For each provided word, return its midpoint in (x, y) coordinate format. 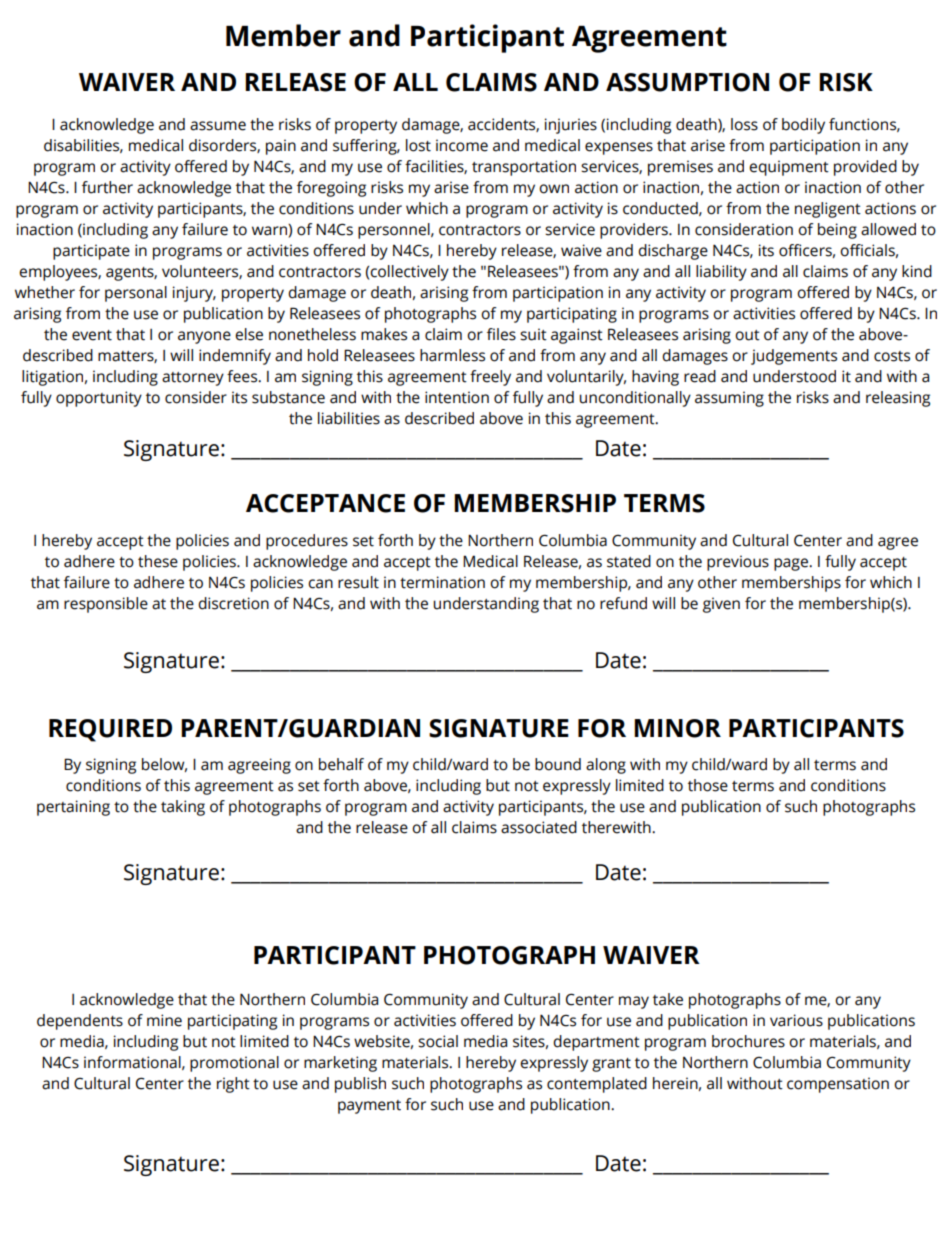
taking (183, 808)
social (438, 1041)
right (233, 1085)
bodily (803, 126)
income (462, 145)
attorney (193, 379)
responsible (106, 605)
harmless (452, 355)
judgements (794, 357)
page (792, 564)
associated (539, 827)
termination (442, 582)
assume (218, 126)
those (708, 785)
